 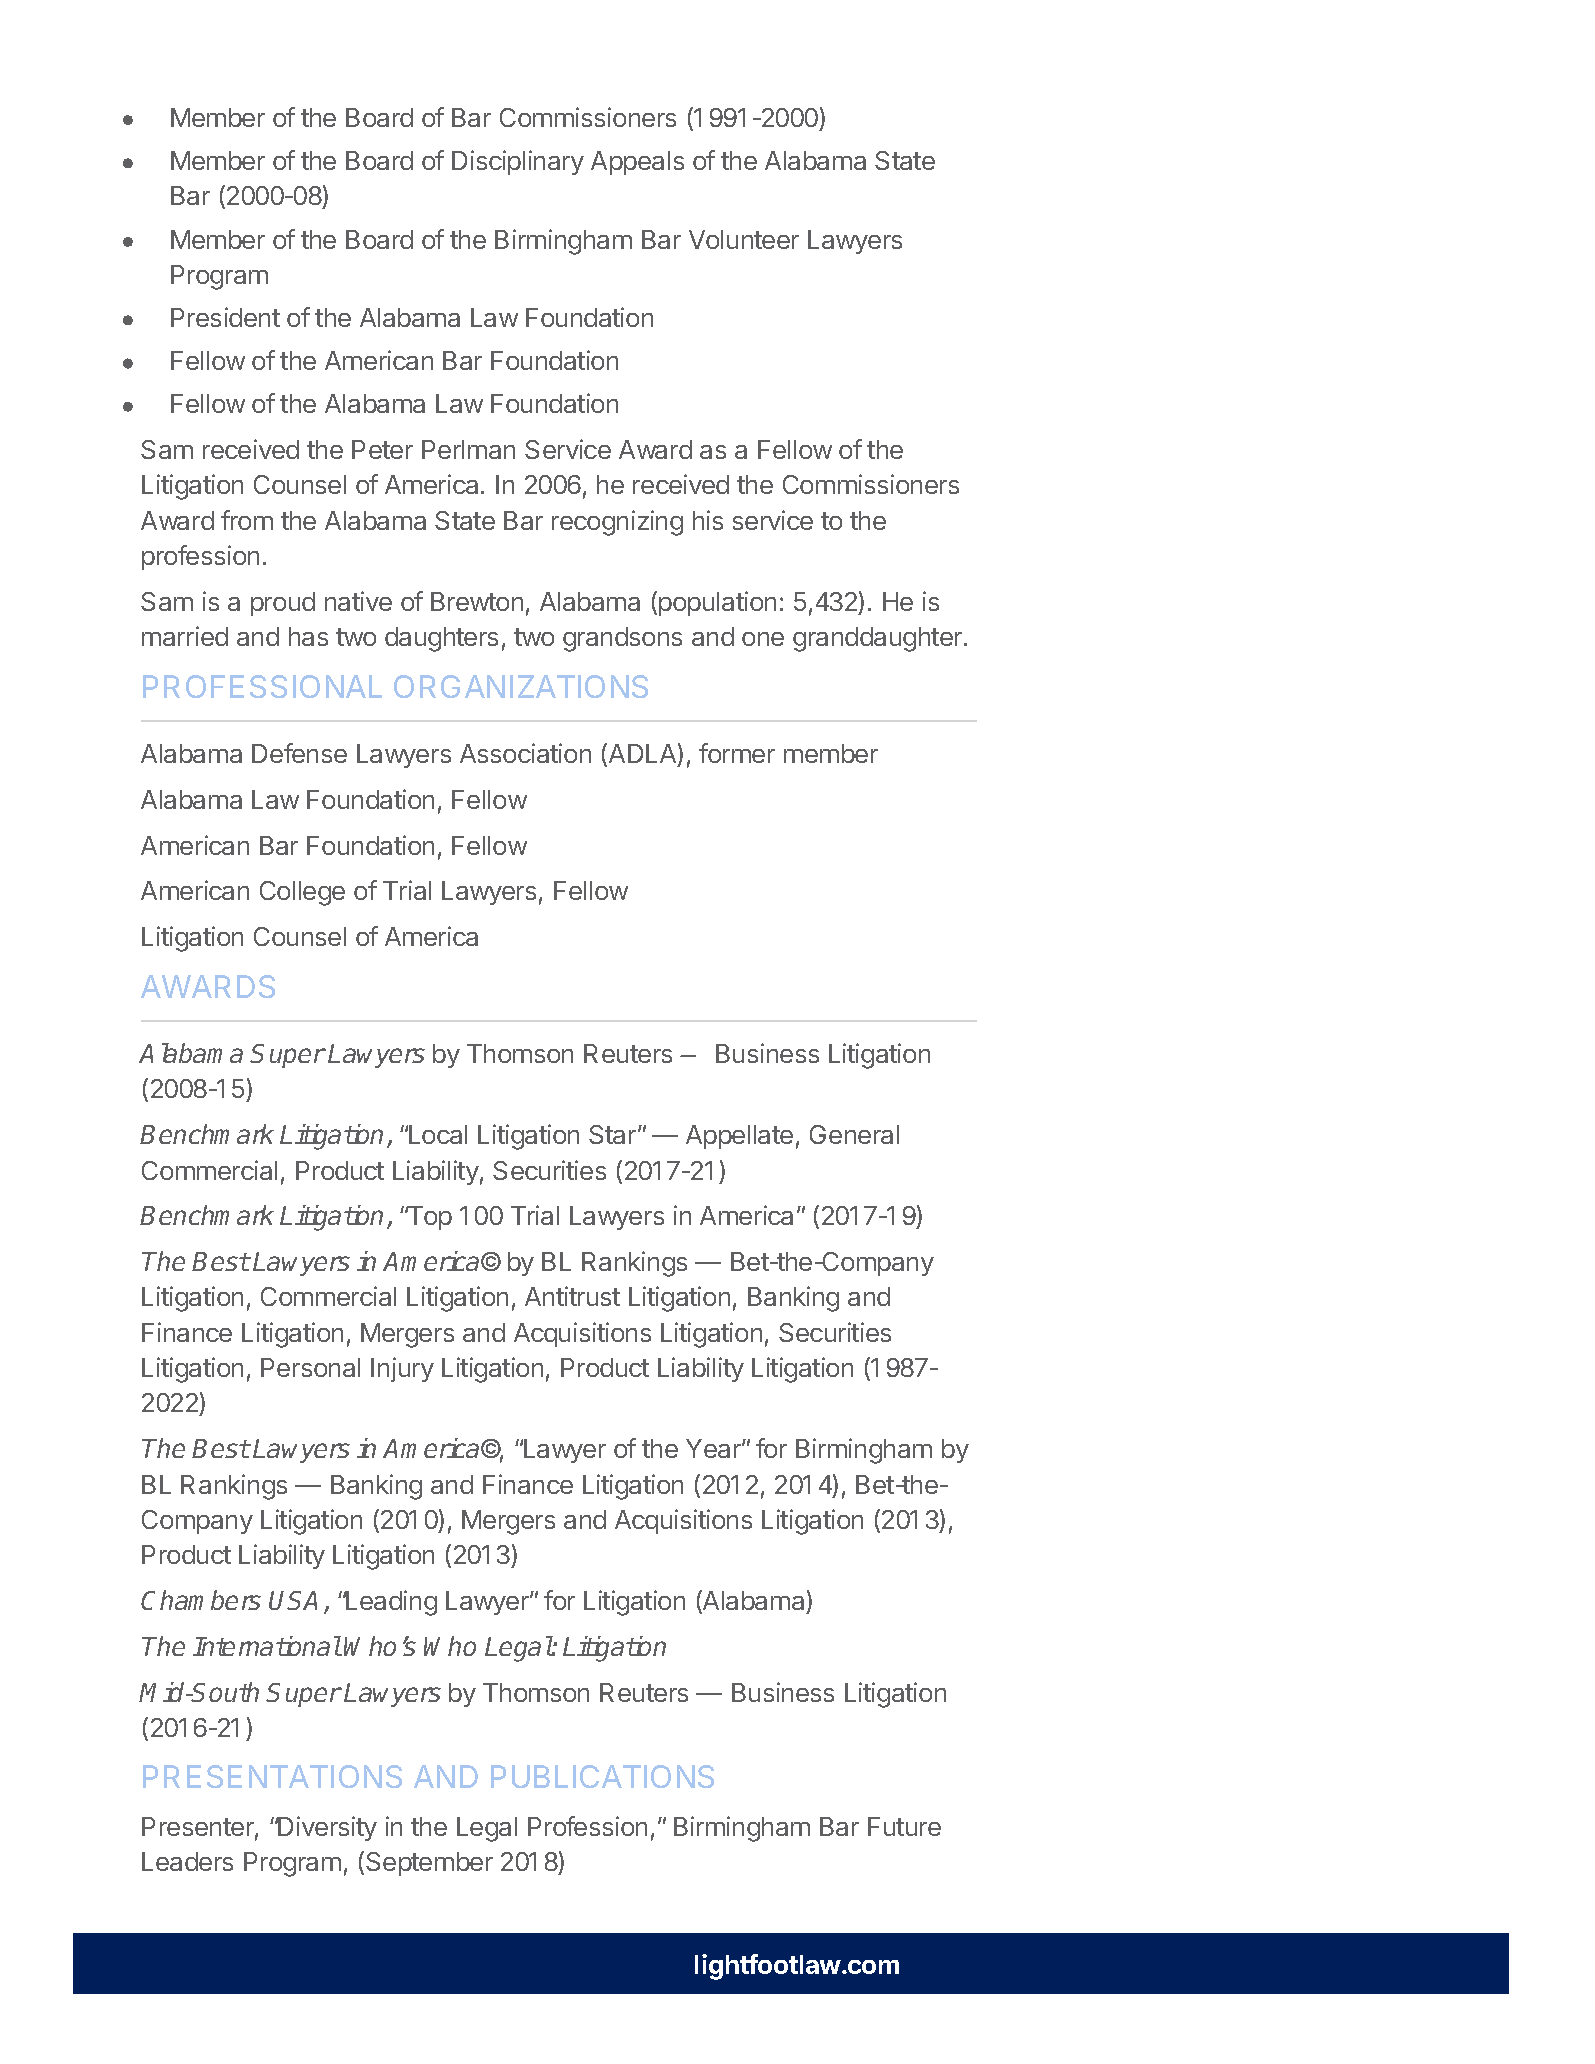 I want to click on Disciplinary, so click(x=518, y=162).
